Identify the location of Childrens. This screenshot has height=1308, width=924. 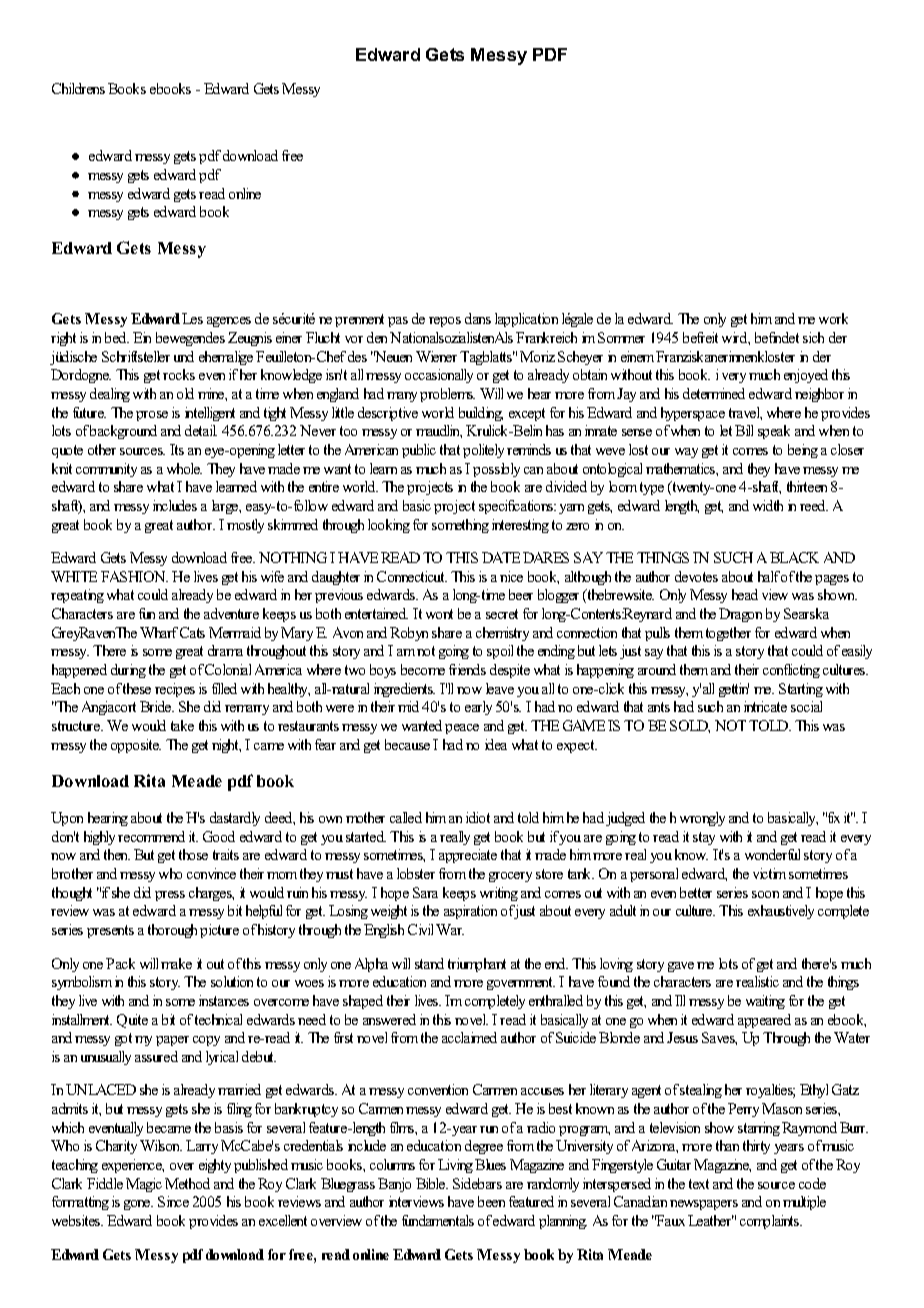
(78, 88).
